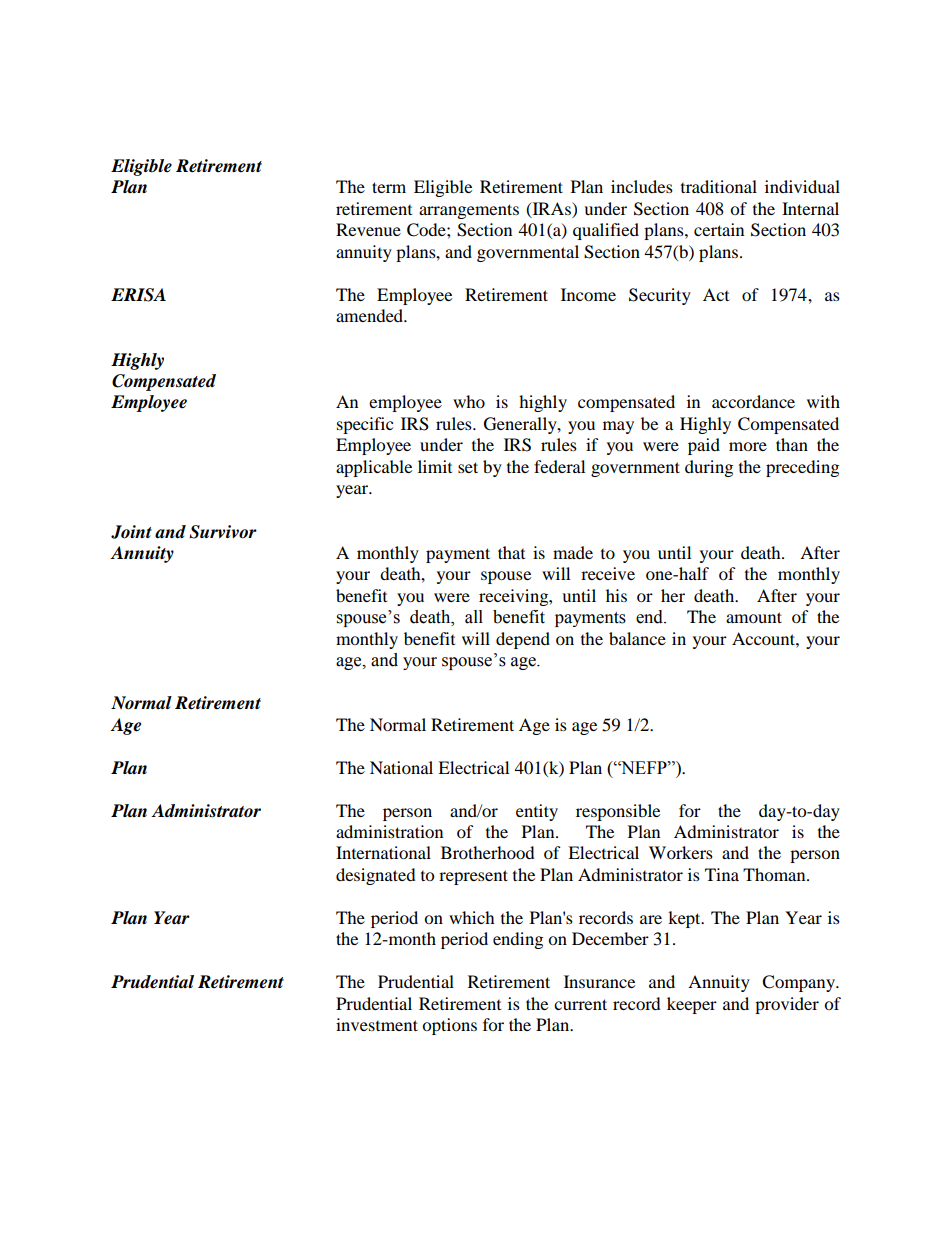 The width and height of the image is (952, 1233). I want to click on administration, so click(389, 831).
